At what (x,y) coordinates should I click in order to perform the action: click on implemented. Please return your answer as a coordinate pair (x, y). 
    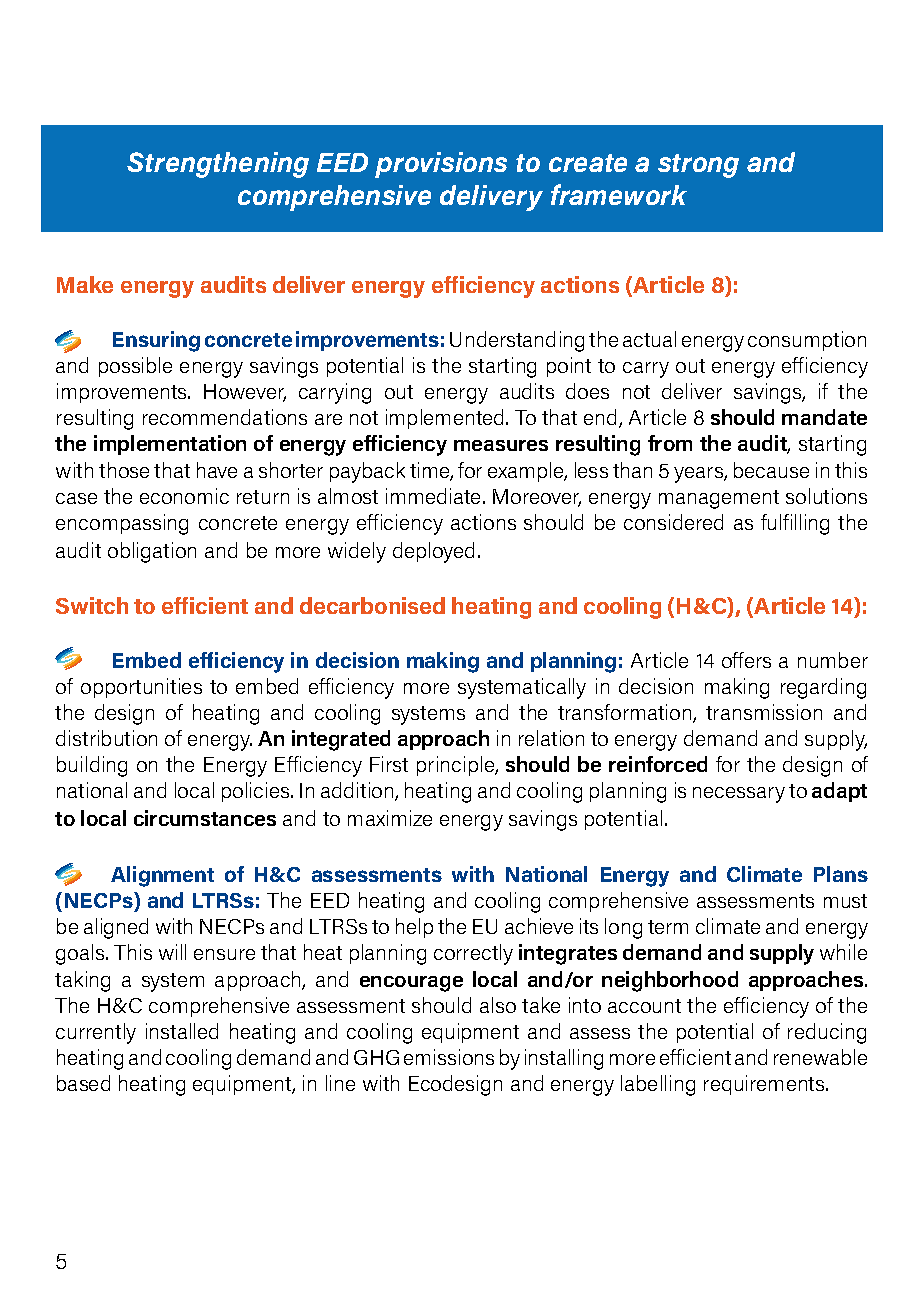
    Looking at the image, I should click on (444, 419).
